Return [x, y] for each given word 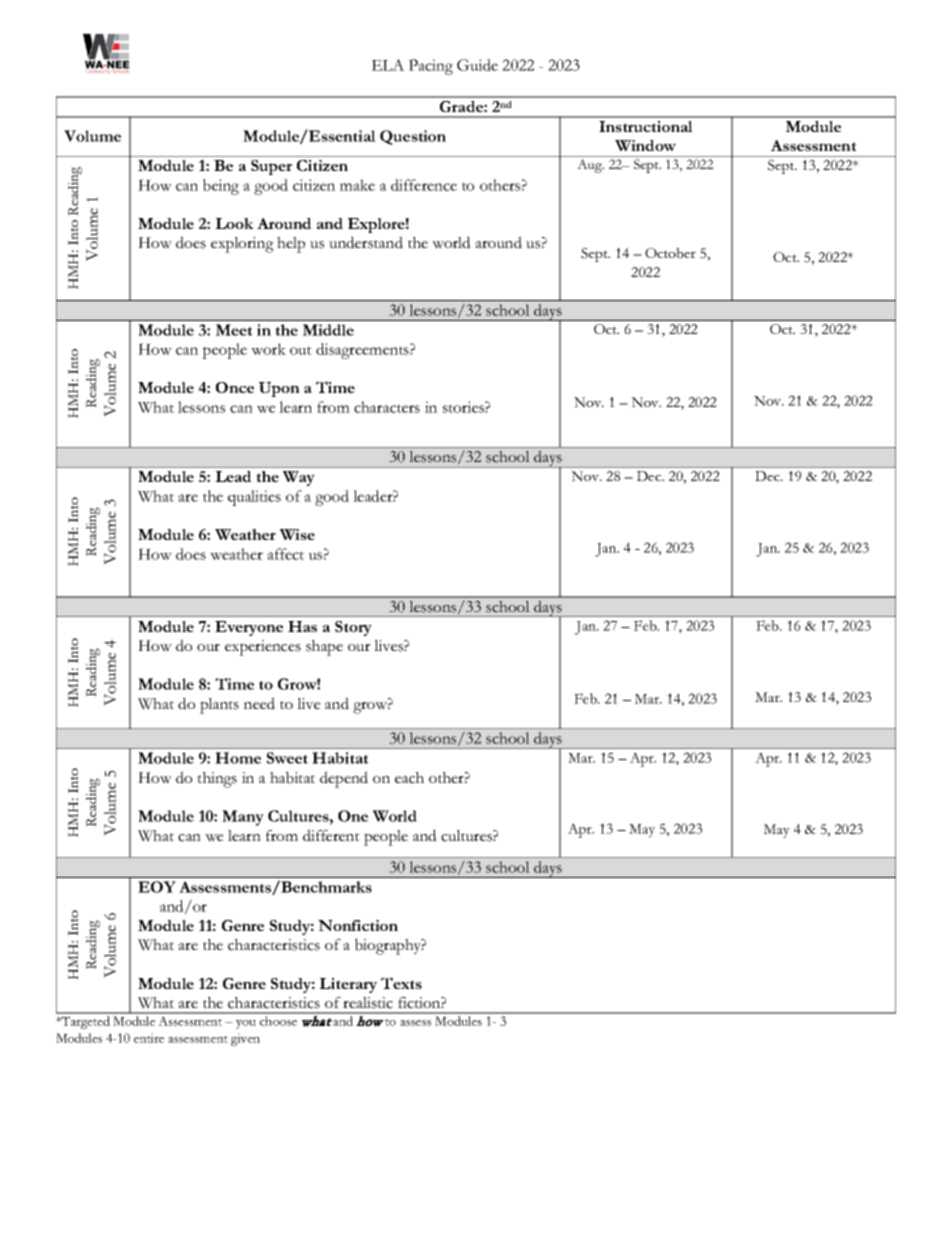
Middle [328, 330]
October [670, 253]
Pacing [431, 67]
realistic [368, 1003]
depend [344, 779]
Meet [234, 330]
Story [353, 628]
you [246, 1024]
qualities [254, 498]
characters [387, 407]
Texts [401, 983]
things [217, 780]
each [409, 778]
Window [645, 145]
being [221, 187]
